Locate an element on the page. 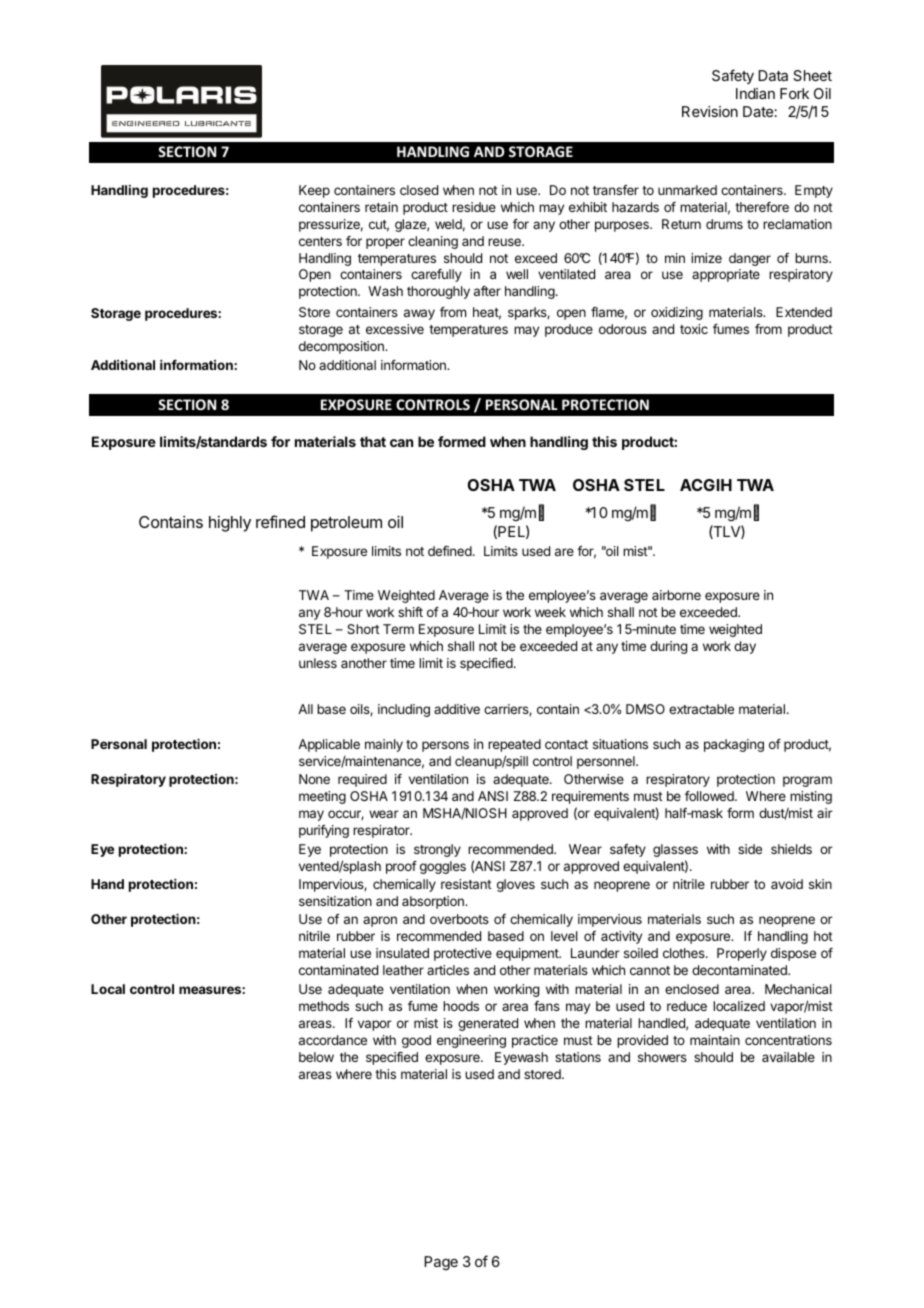  airborne is located at coordinates (676, 595).
